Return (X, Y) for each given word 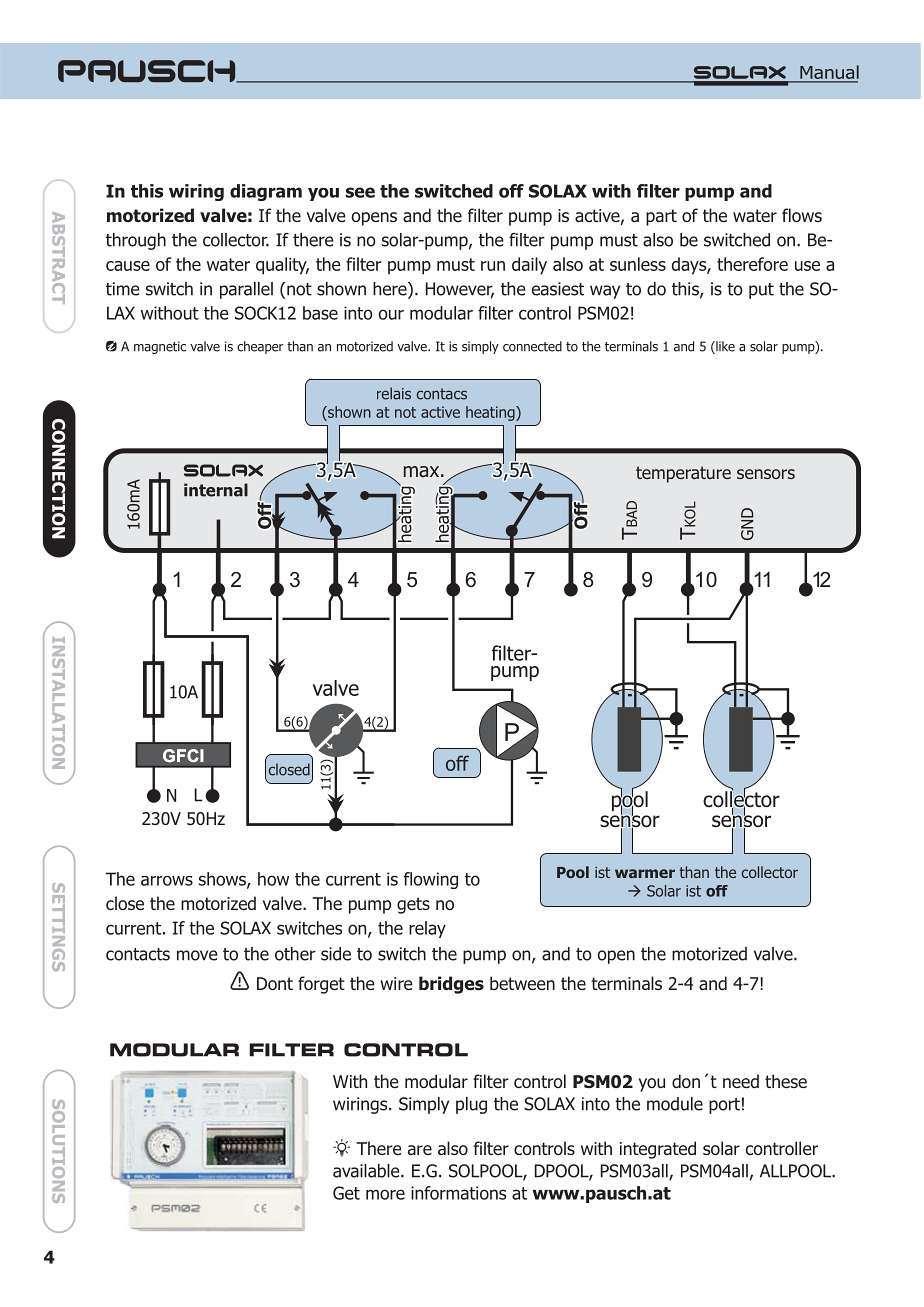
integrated (658, 1150)
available (367, 1171)
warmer (645, 873)
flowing (431, 880)
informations (458, 1193)
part (661, 217)
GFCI (183, 756)
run (493, 266)
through (136, 241)
